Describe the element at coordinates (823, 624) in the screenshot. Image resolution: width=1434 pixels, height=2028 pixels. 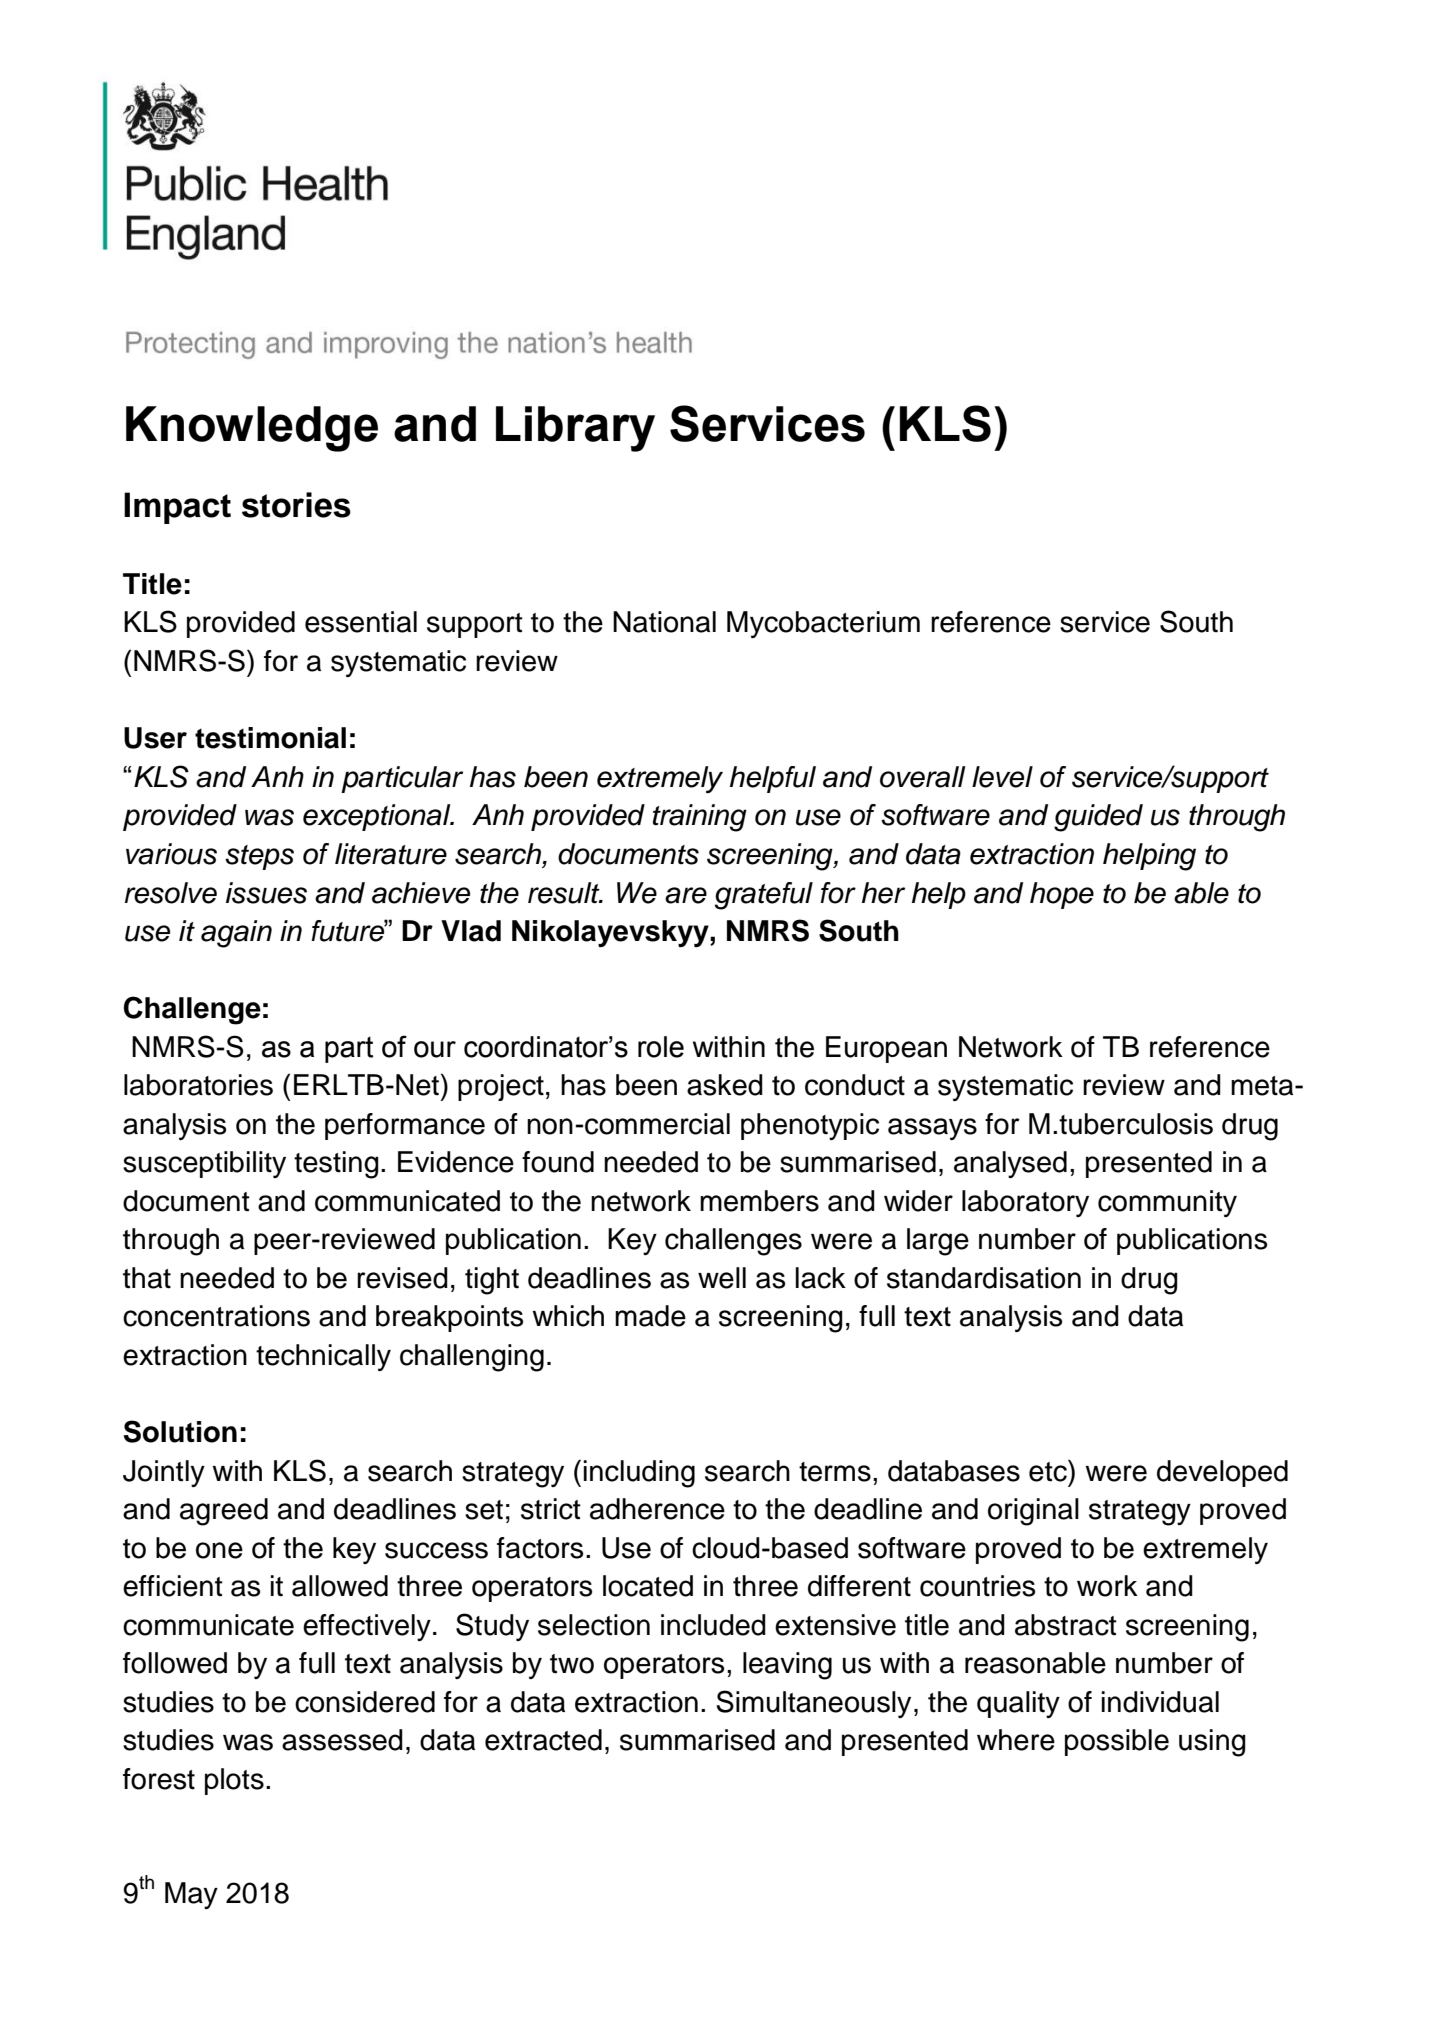
I see `Mycobacterium` at that location.
